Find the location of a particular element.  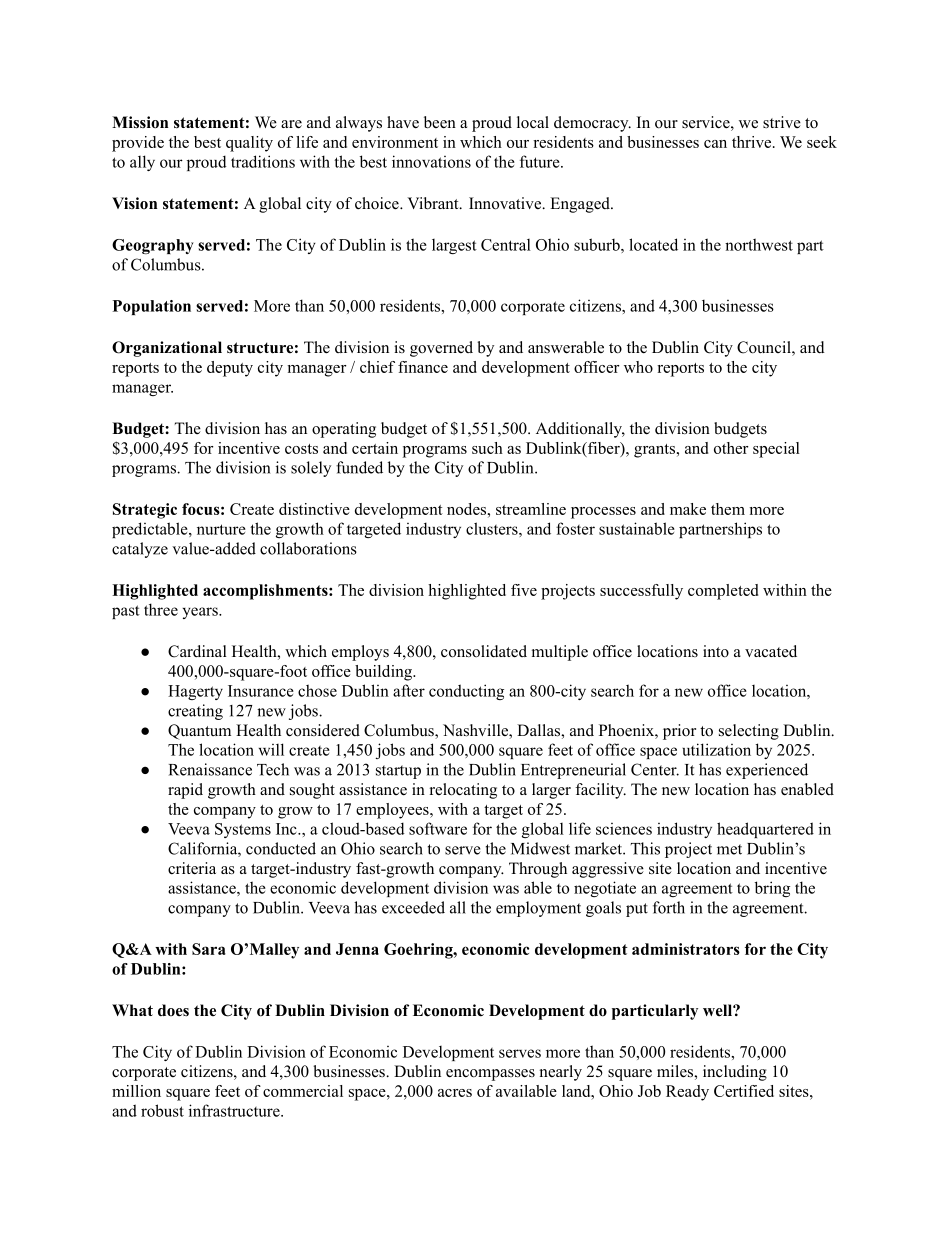

encompasses is located at coordinates (490, 1075).
